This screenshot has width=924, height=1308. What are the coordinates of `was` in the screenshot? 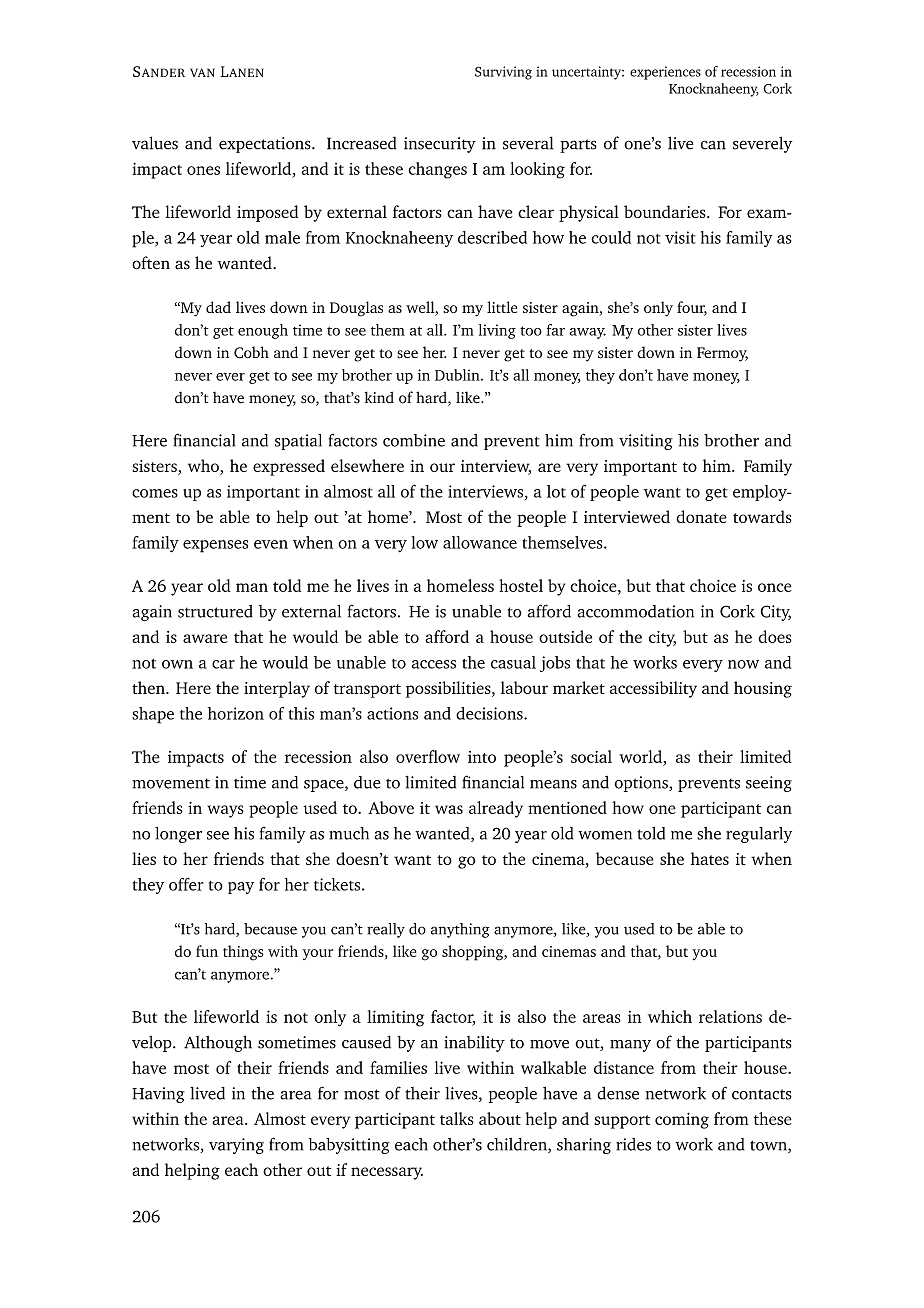 It's located at (449, 809).
